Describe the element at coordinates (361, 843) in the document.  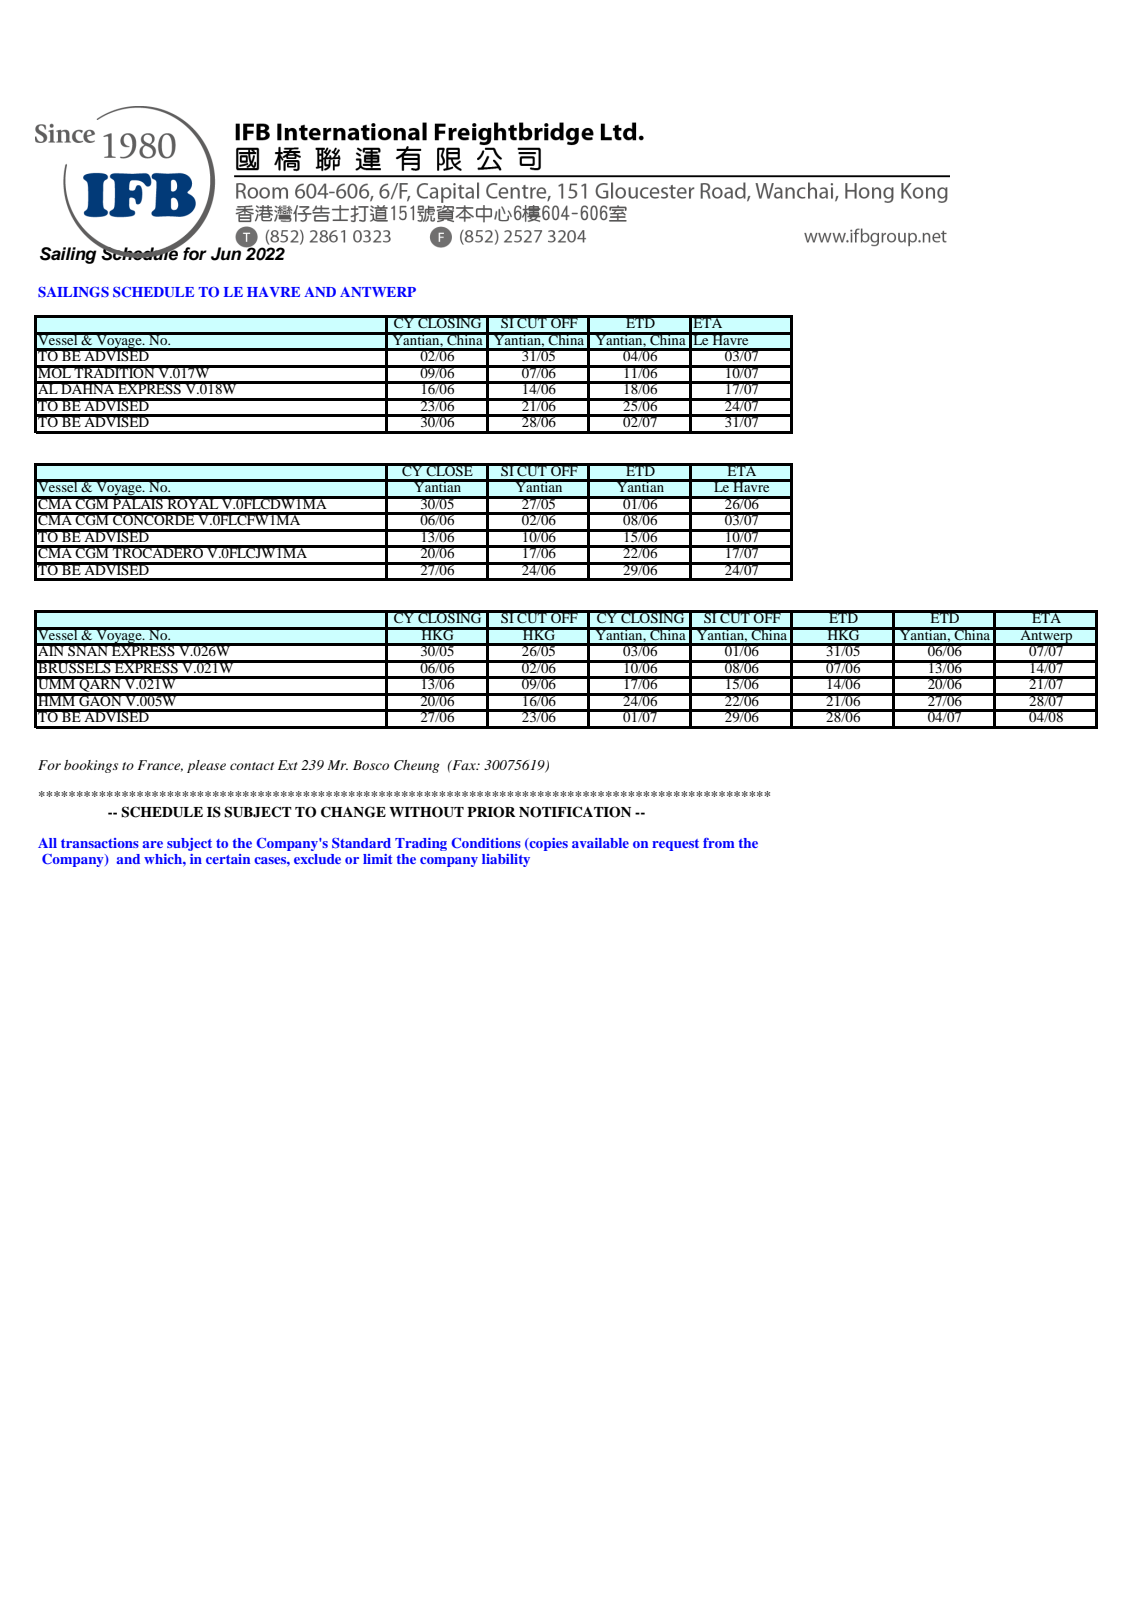
I see `Standard` at that location.
